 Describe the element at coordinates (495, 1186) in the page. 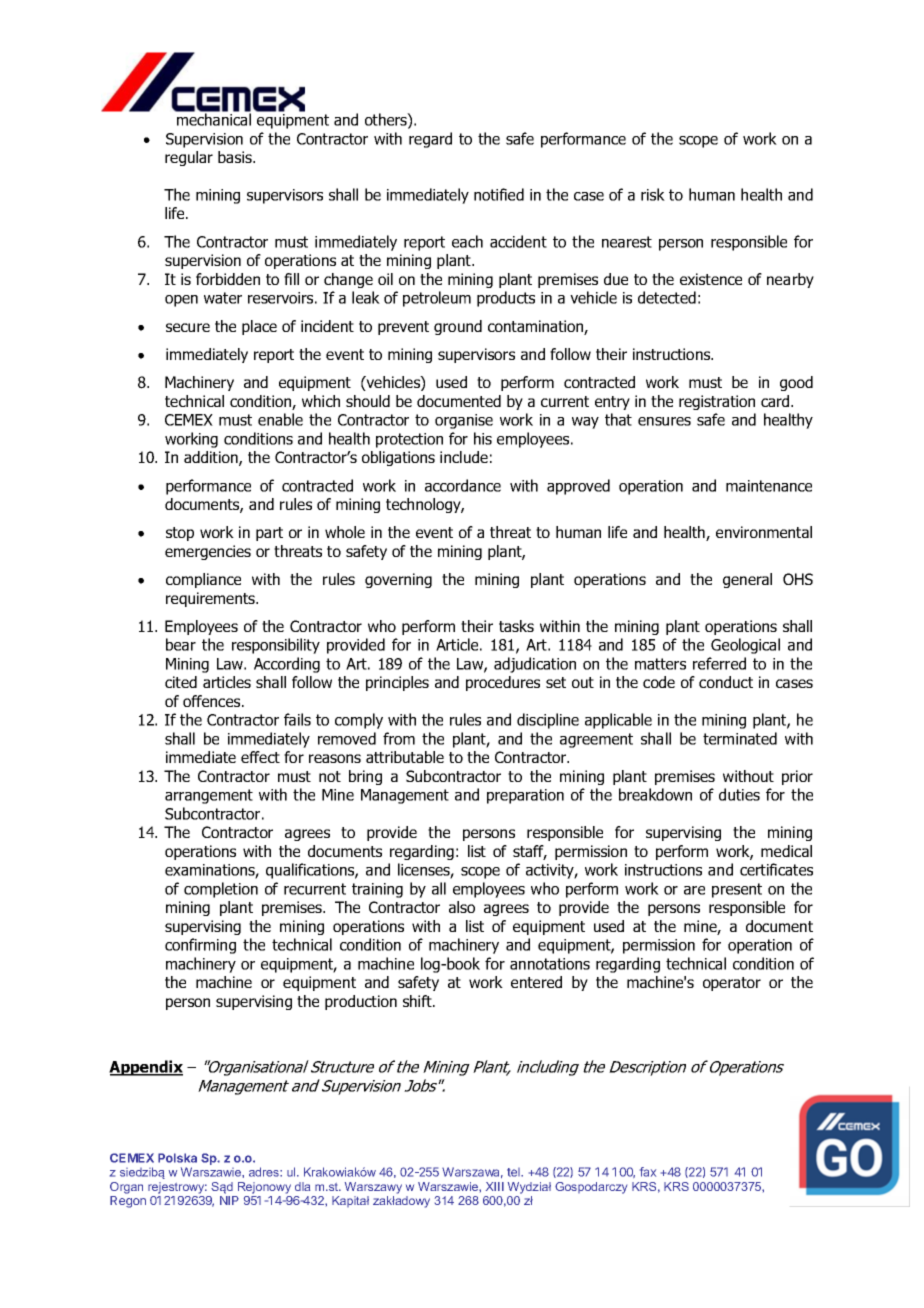

I see `XIII` at that location.
